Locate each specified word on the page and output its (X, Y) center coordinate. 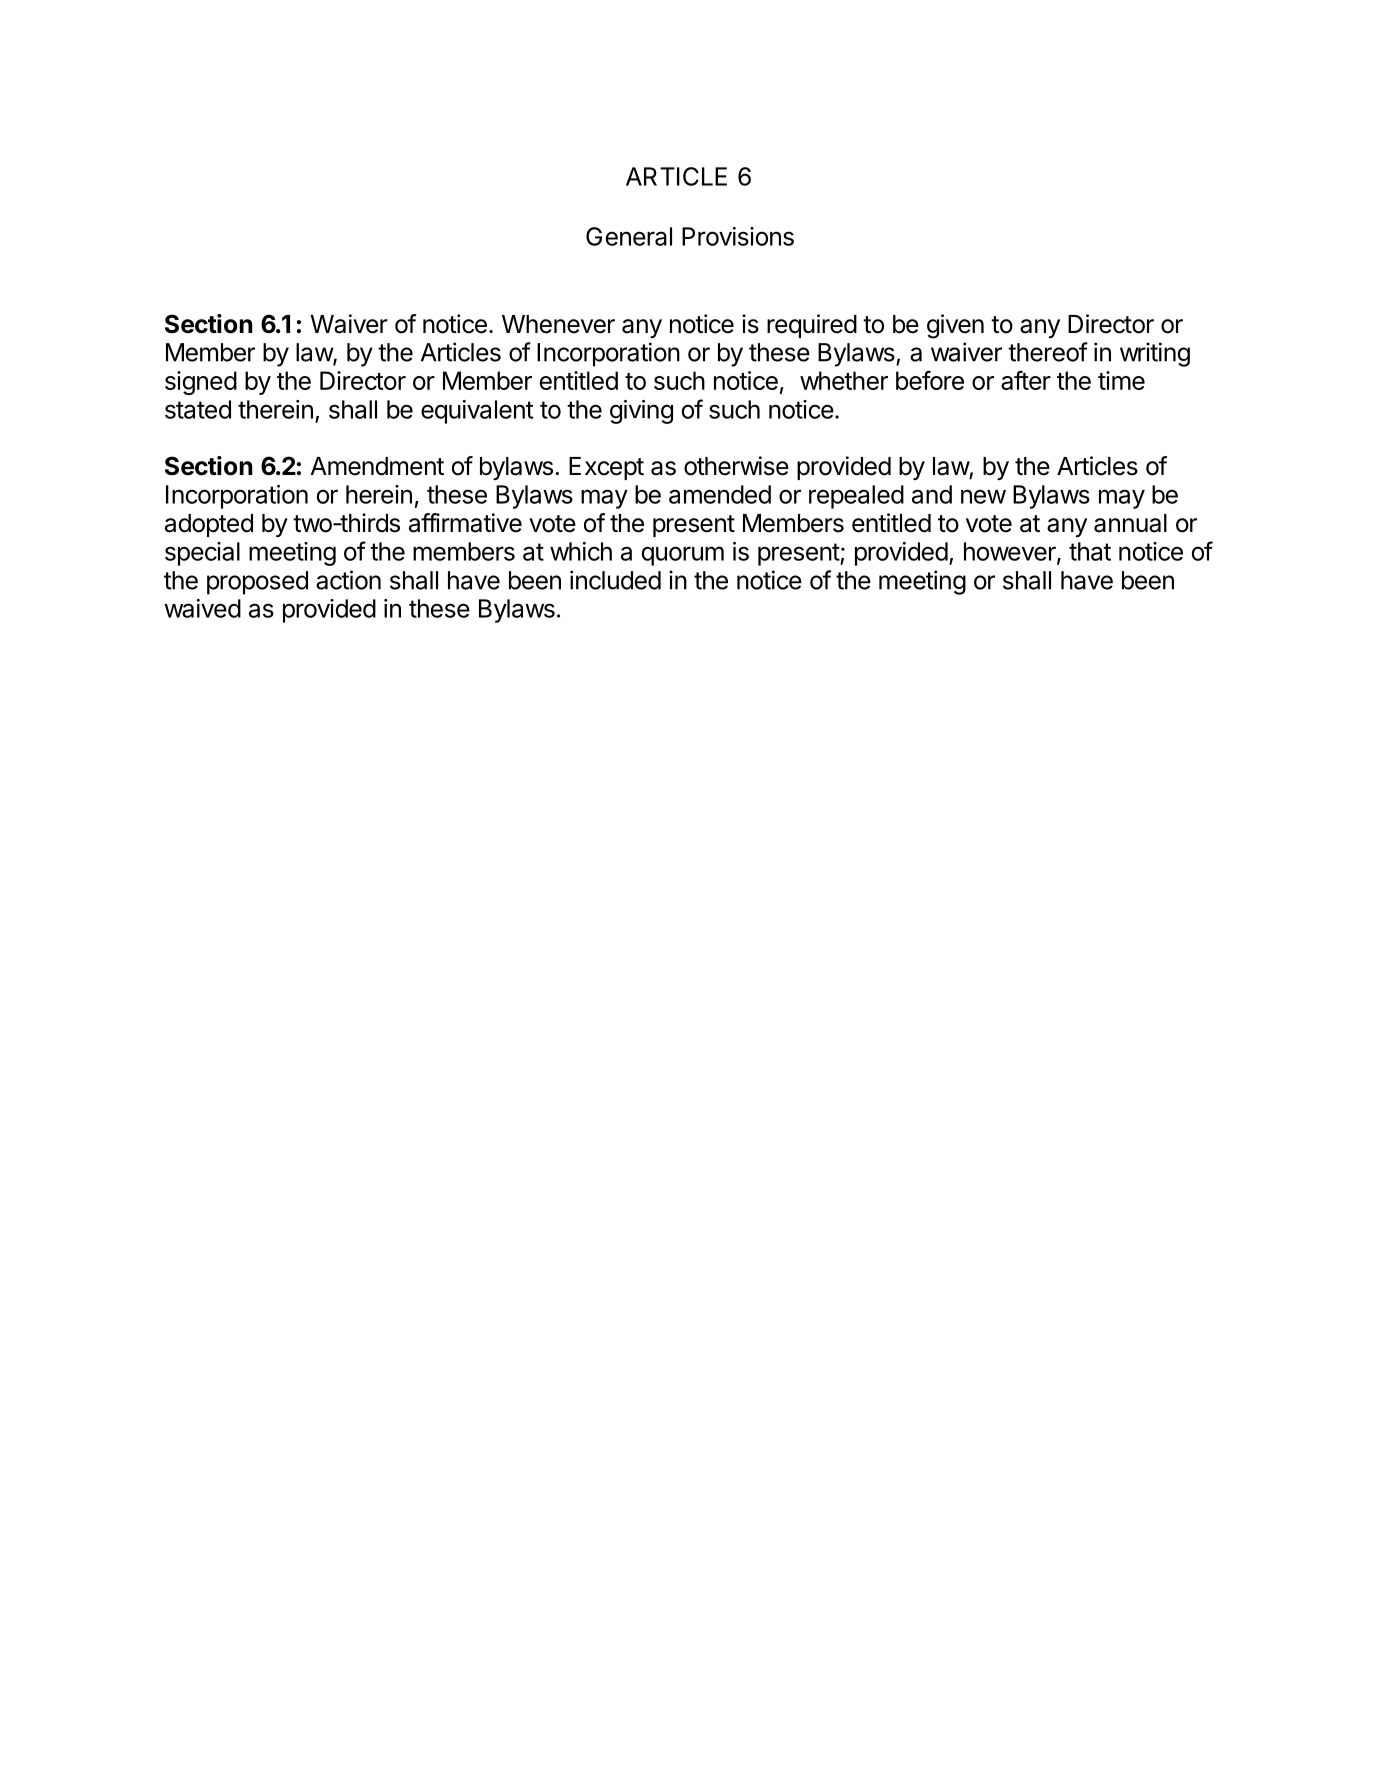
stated (198, 409)
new (983, 496)
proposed (257, 583)
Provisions (738, 236)
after (1026, 380)
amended (720, 494)
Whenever (558, 324)
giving (641, 412)
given (955, 326)
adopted (209, 525)
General (629, 236)
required (812, 326)
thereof (1048, 352)
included (615, 580)
